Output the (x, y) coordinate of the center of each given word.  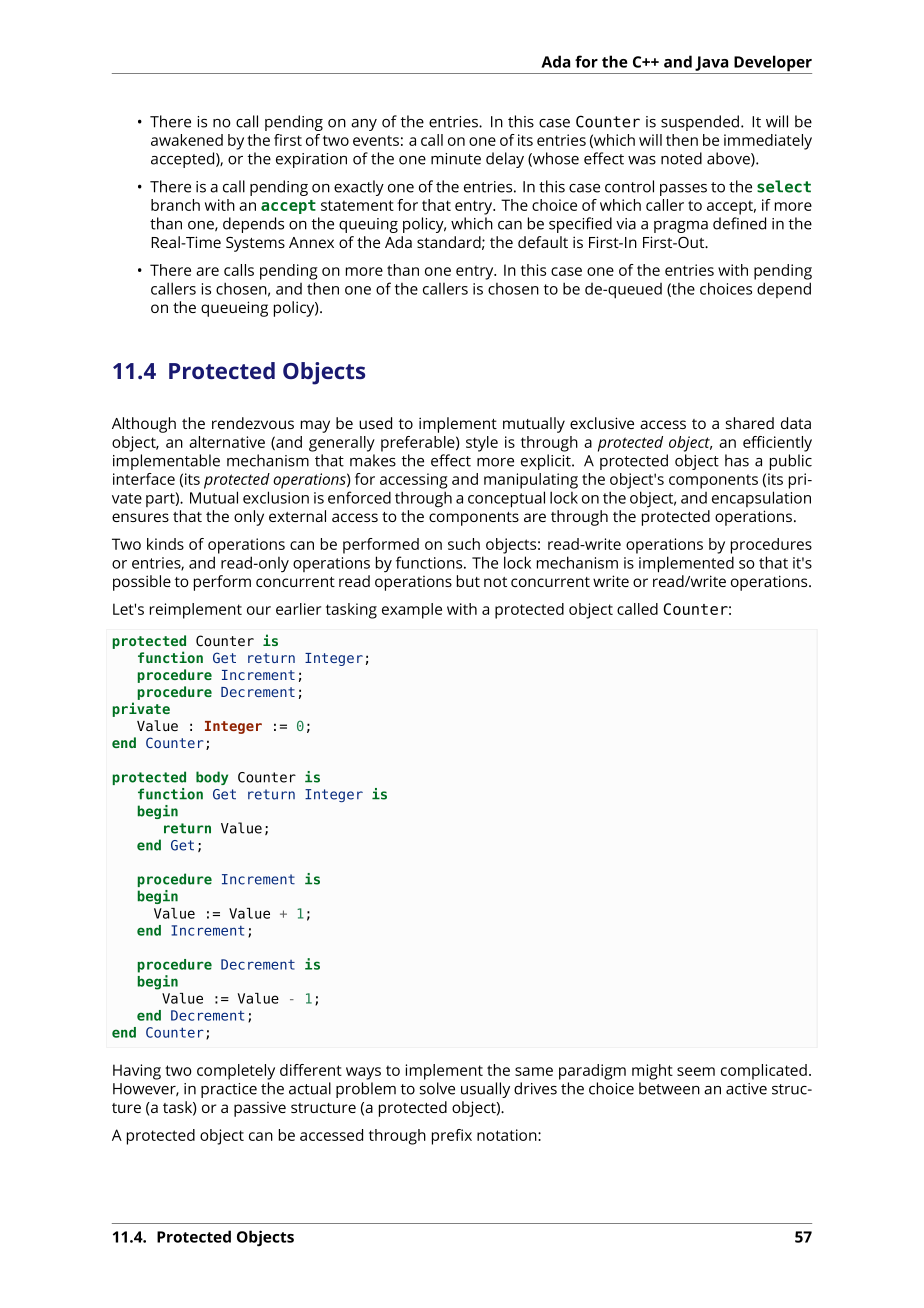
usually (485, 1090)
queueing (234, 309)
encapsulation (761, 499)
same (534, 1071)
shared (750, 423)
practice (229, 1090)
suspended (701, 123)
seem (696, 1071)
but (468, 581)
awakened (187, 140)
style (482, 444)
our (259, 610)
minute (456, 159)
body (212, 778)
